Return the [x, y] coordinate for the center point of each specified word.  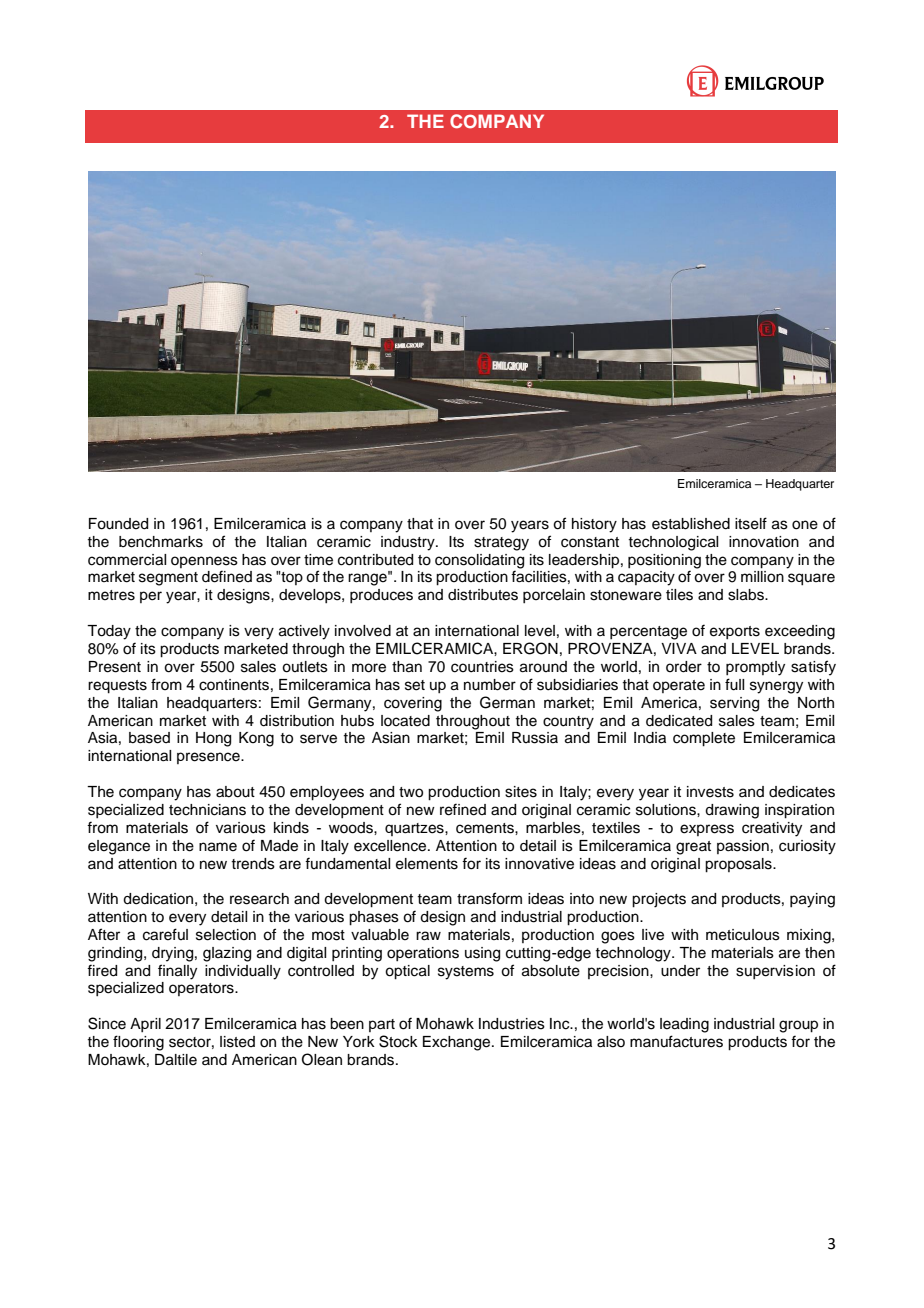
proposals [739, 865]
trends [253, 864]
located [405, 721]
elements [427, 864]
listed [237, 1042]
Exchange [458, 1043]
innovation [764, 542]
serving [734, 704]
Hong [213, 739]
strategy [501, 544]
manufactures [676, 1041]
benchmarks [161, 542]
